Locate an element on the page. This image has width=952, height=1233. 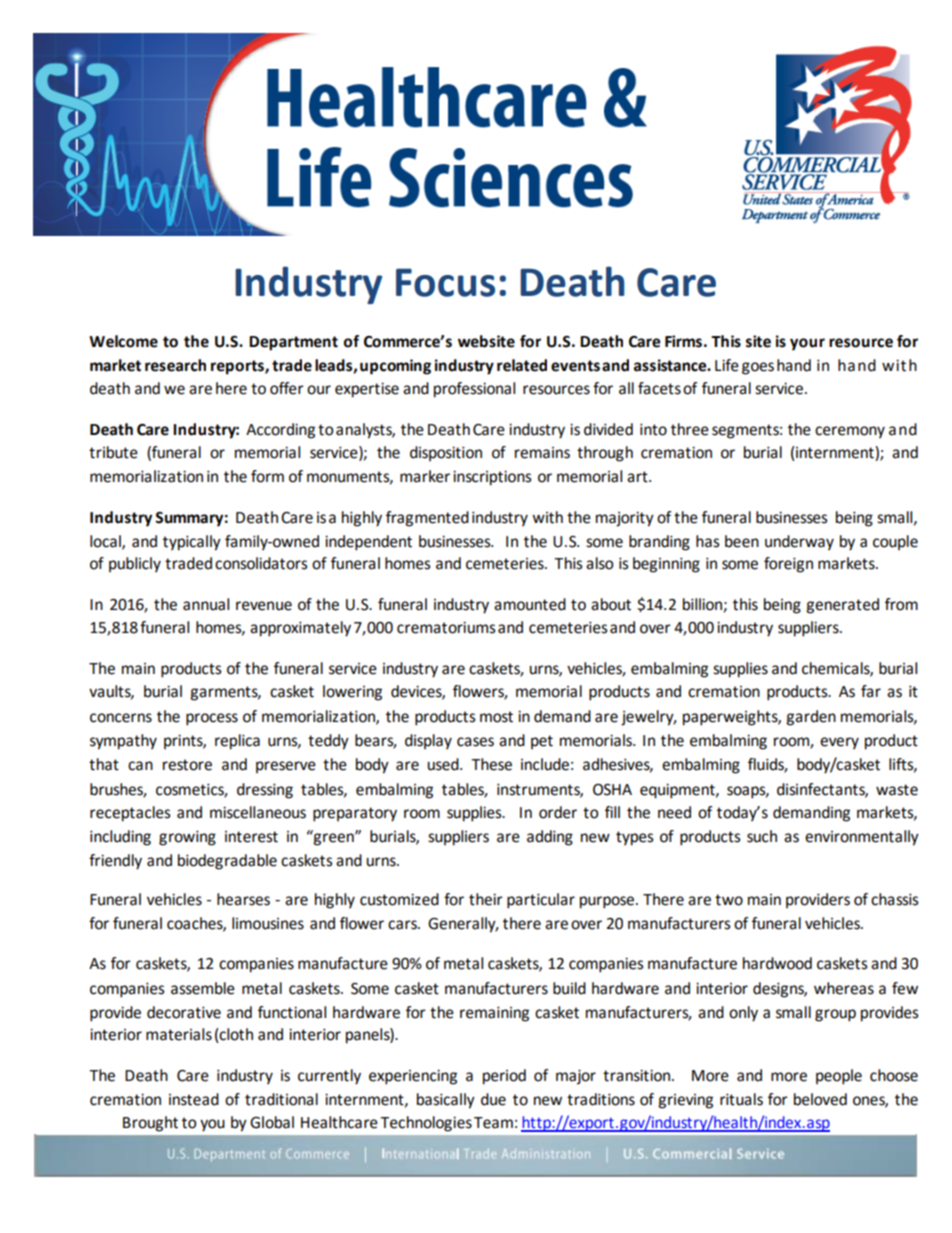
Welcome is located at coordinates (123, 341).
